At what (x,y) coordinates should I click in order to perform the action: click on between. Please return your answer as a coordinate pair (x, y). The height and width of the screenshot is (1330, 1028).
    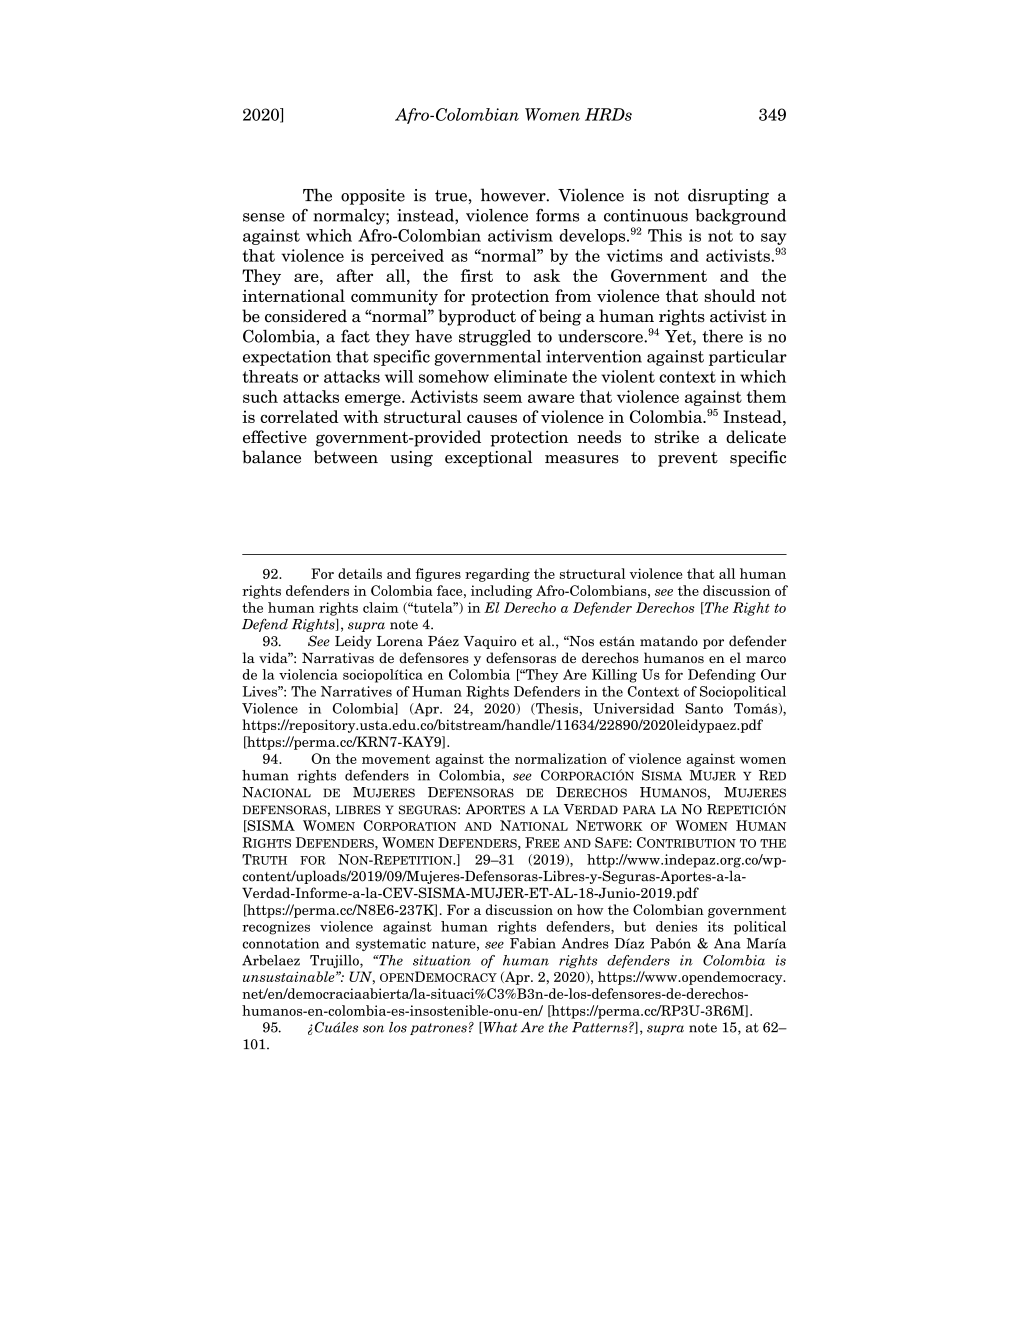
    Looking at the image, I should click on (346, 457).
